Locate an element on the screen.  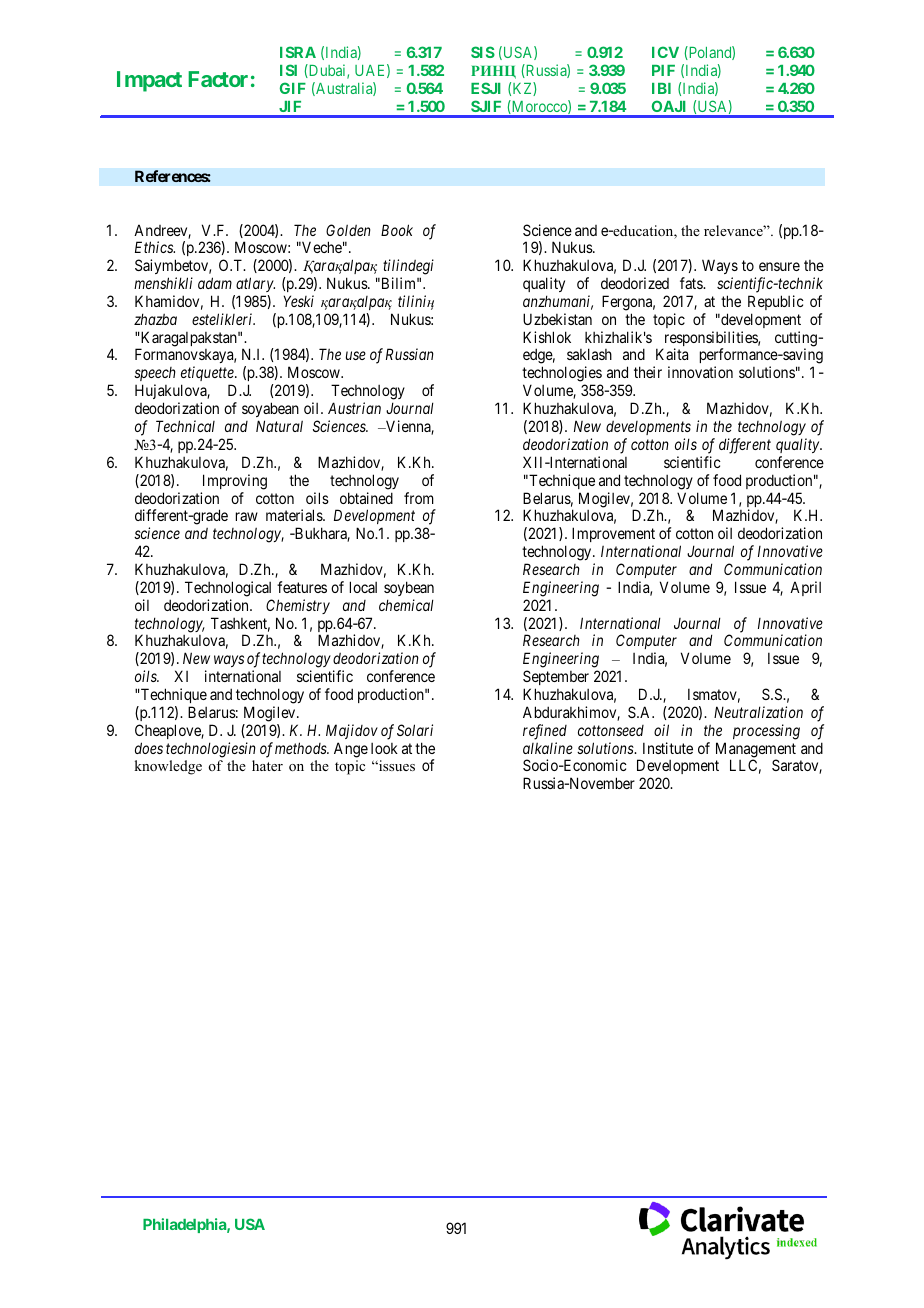
Factor is located at coordinates (218, 79).
